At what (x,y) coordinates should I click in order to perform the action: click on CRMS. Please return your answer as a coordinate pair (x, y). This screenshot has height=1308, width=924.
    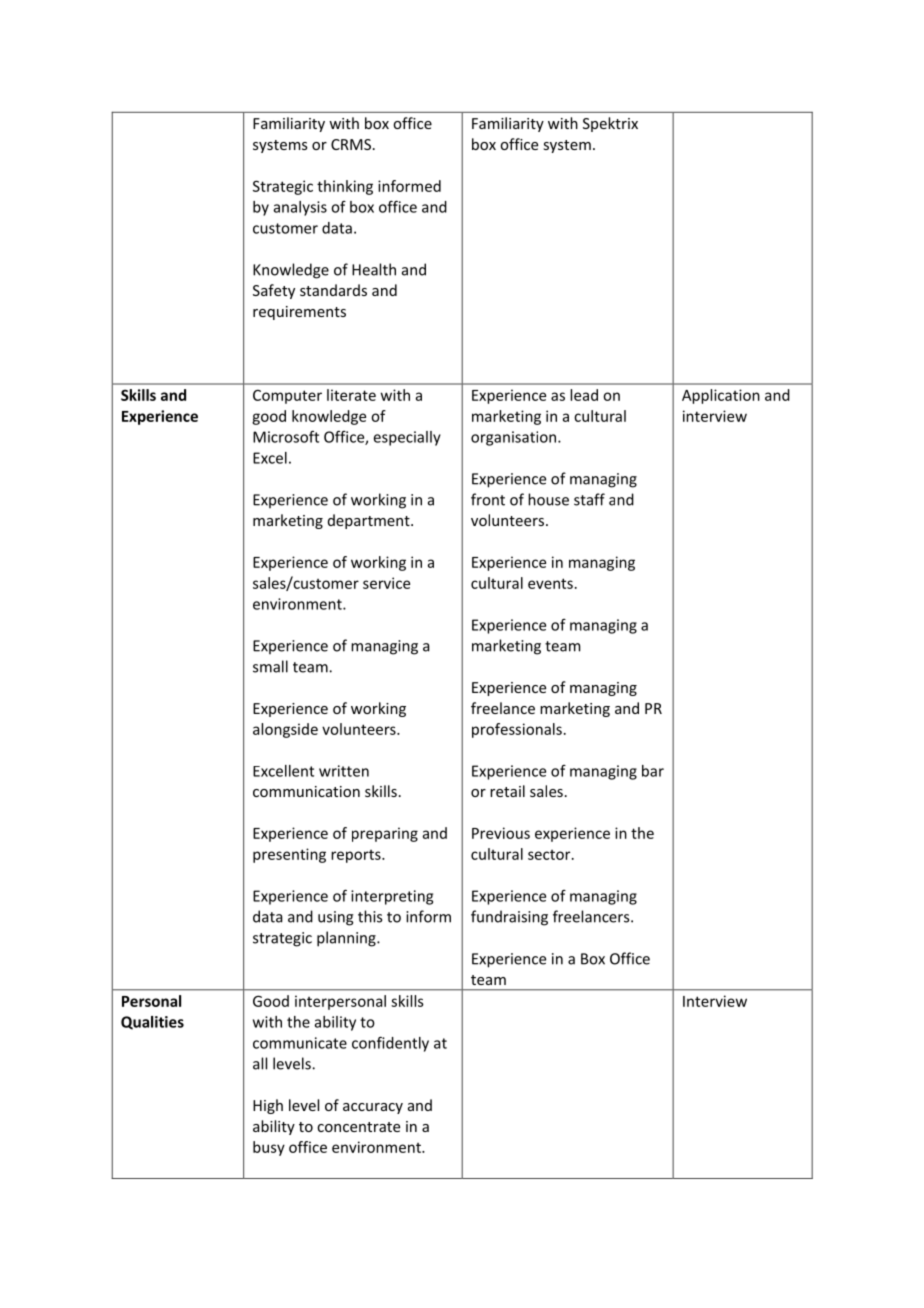
    Looking at the image, I should click on (351, 144).
